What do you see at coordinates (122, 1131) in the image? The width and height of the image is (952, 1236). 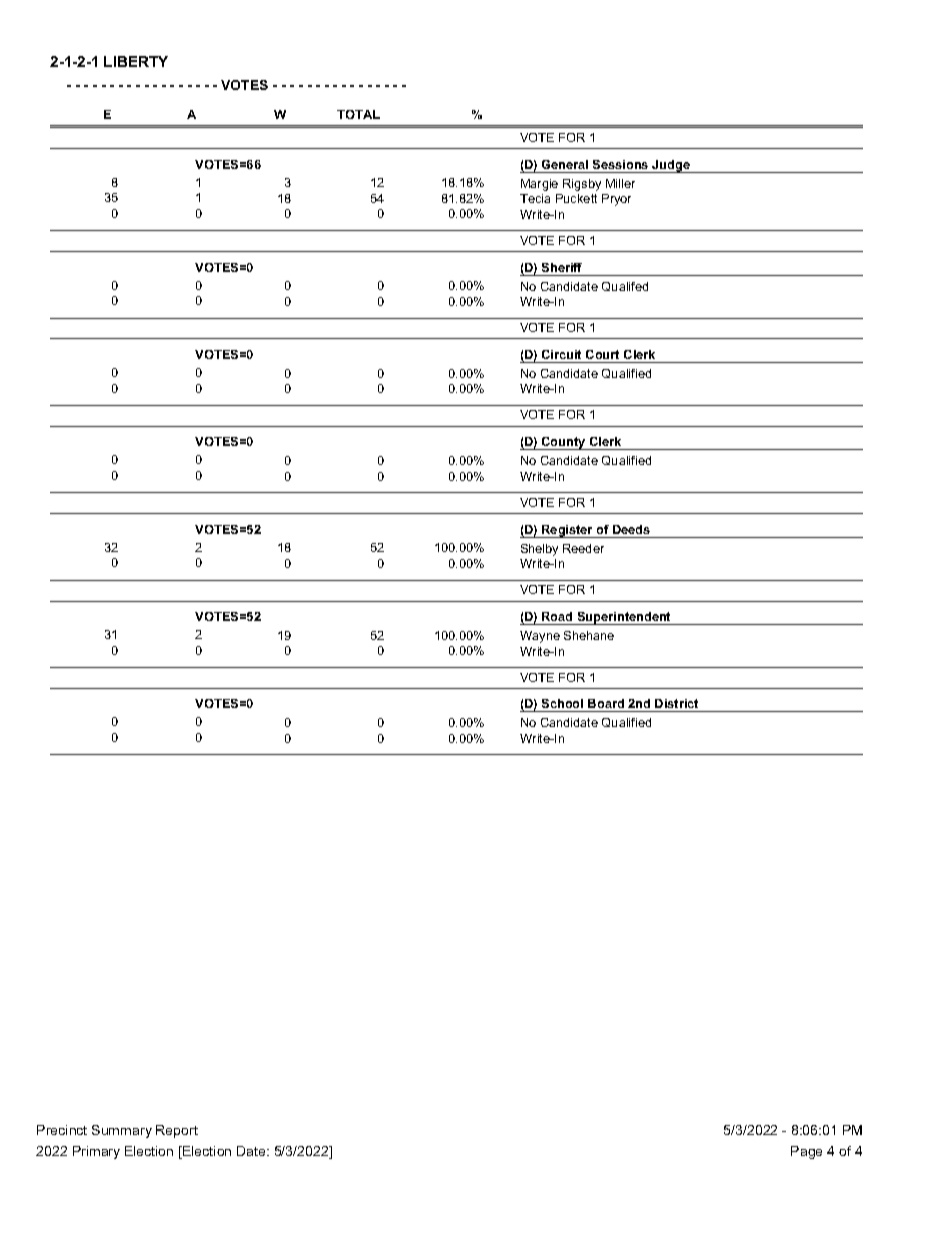 I see `Summary` at bounding box center [122, 1131].
